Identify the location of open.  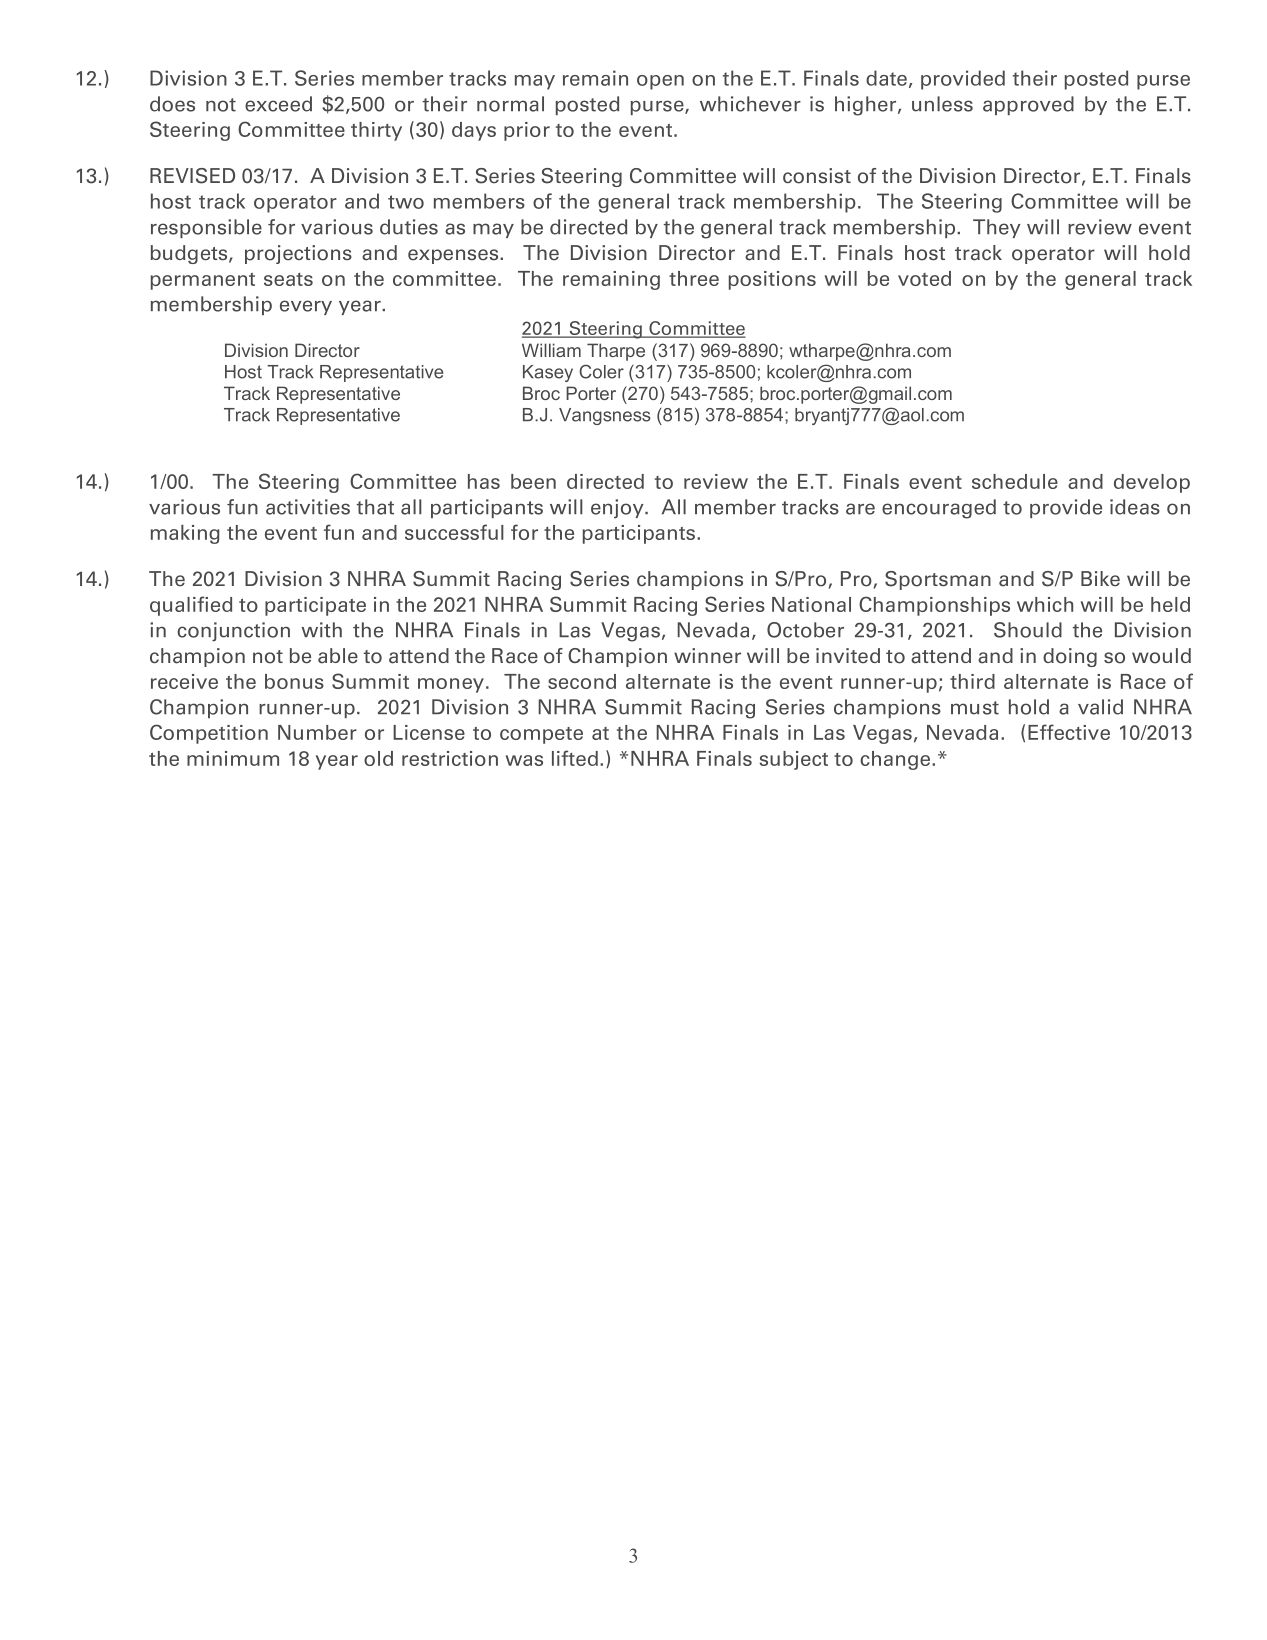
(660, 82).
